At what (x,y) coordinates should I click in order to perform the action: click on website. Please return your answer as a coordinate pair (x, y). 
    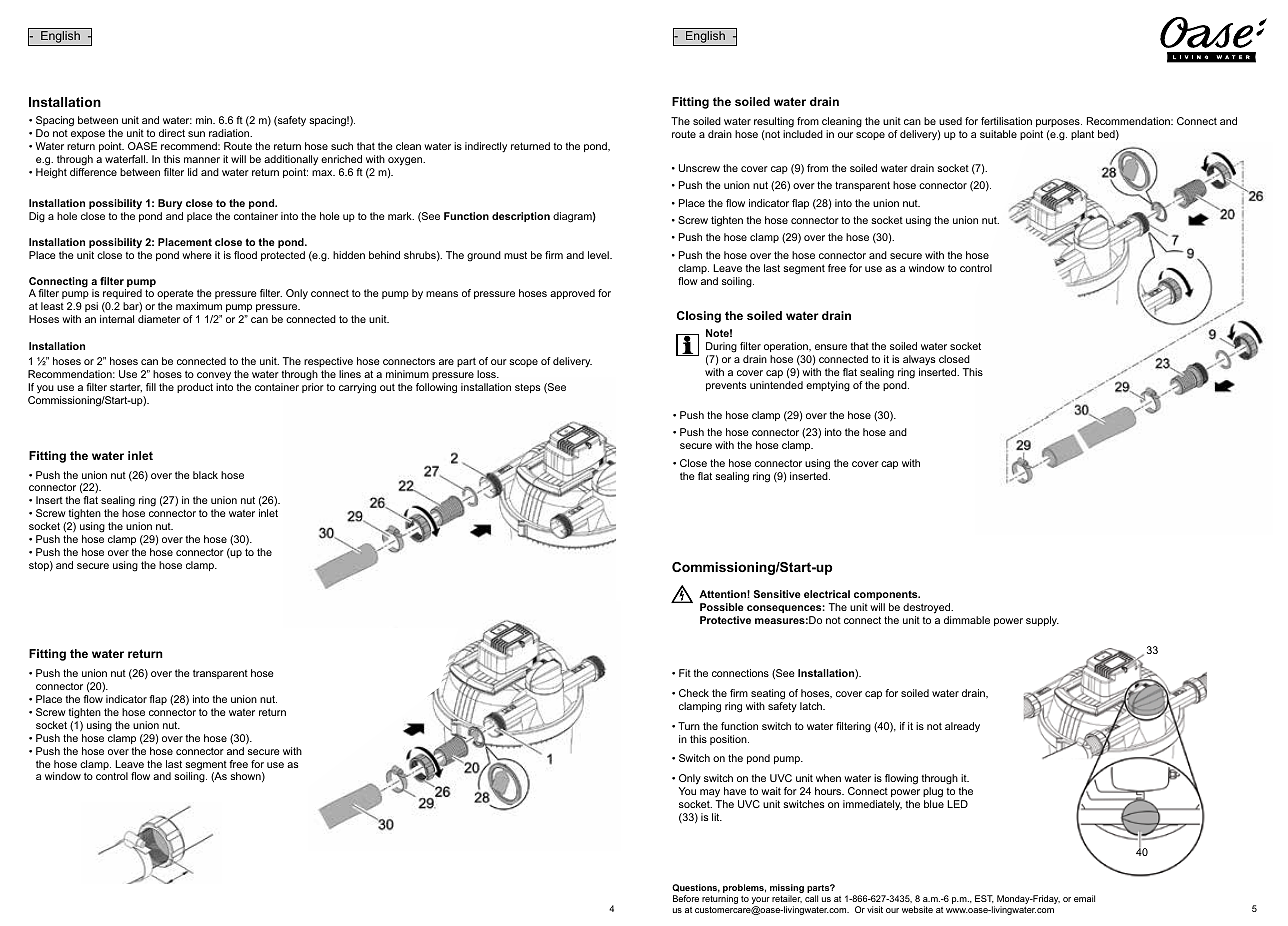
    Looking at the image, I should click on (917, 909).
